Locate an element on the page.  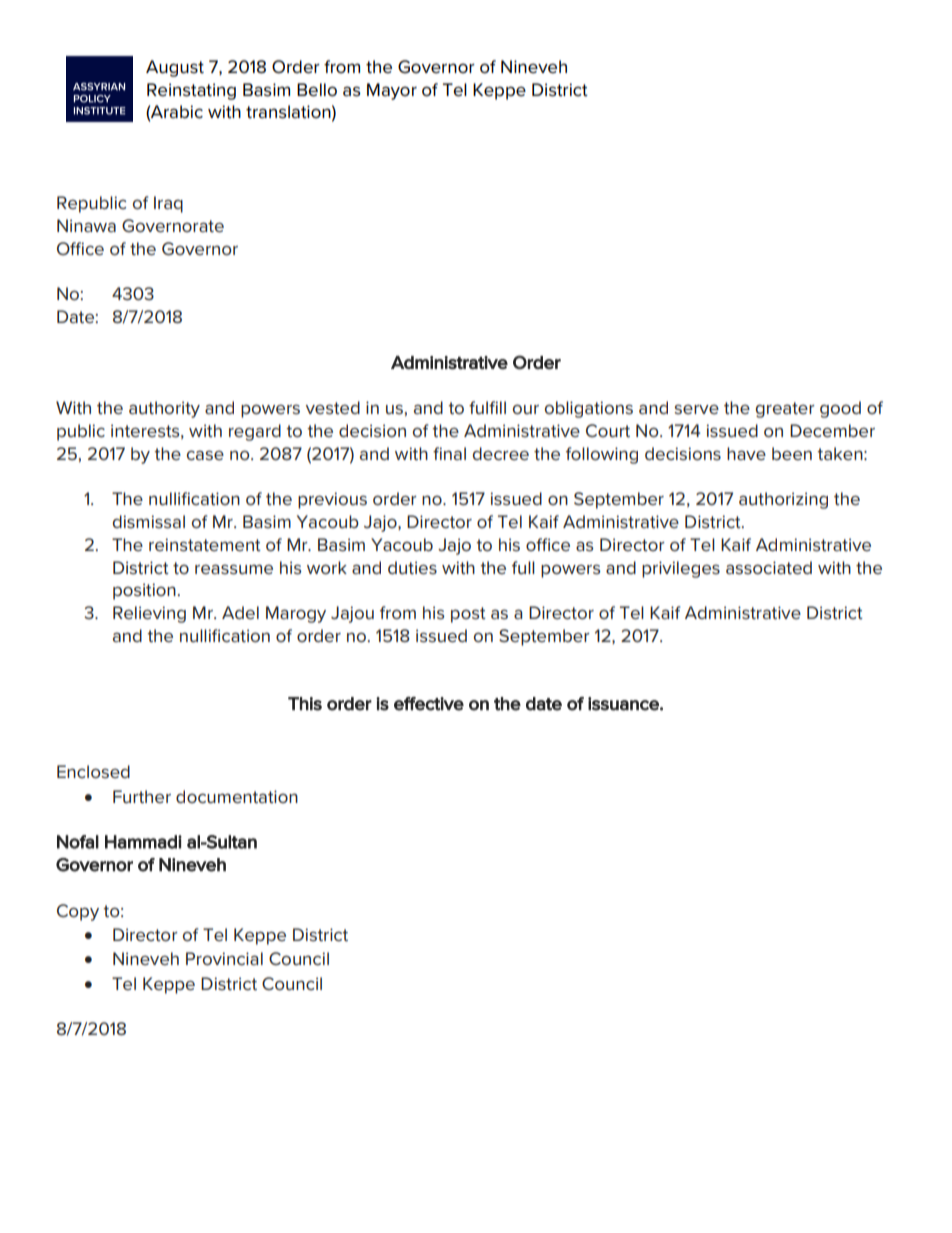
effective is located at coordinates (429, 704).
